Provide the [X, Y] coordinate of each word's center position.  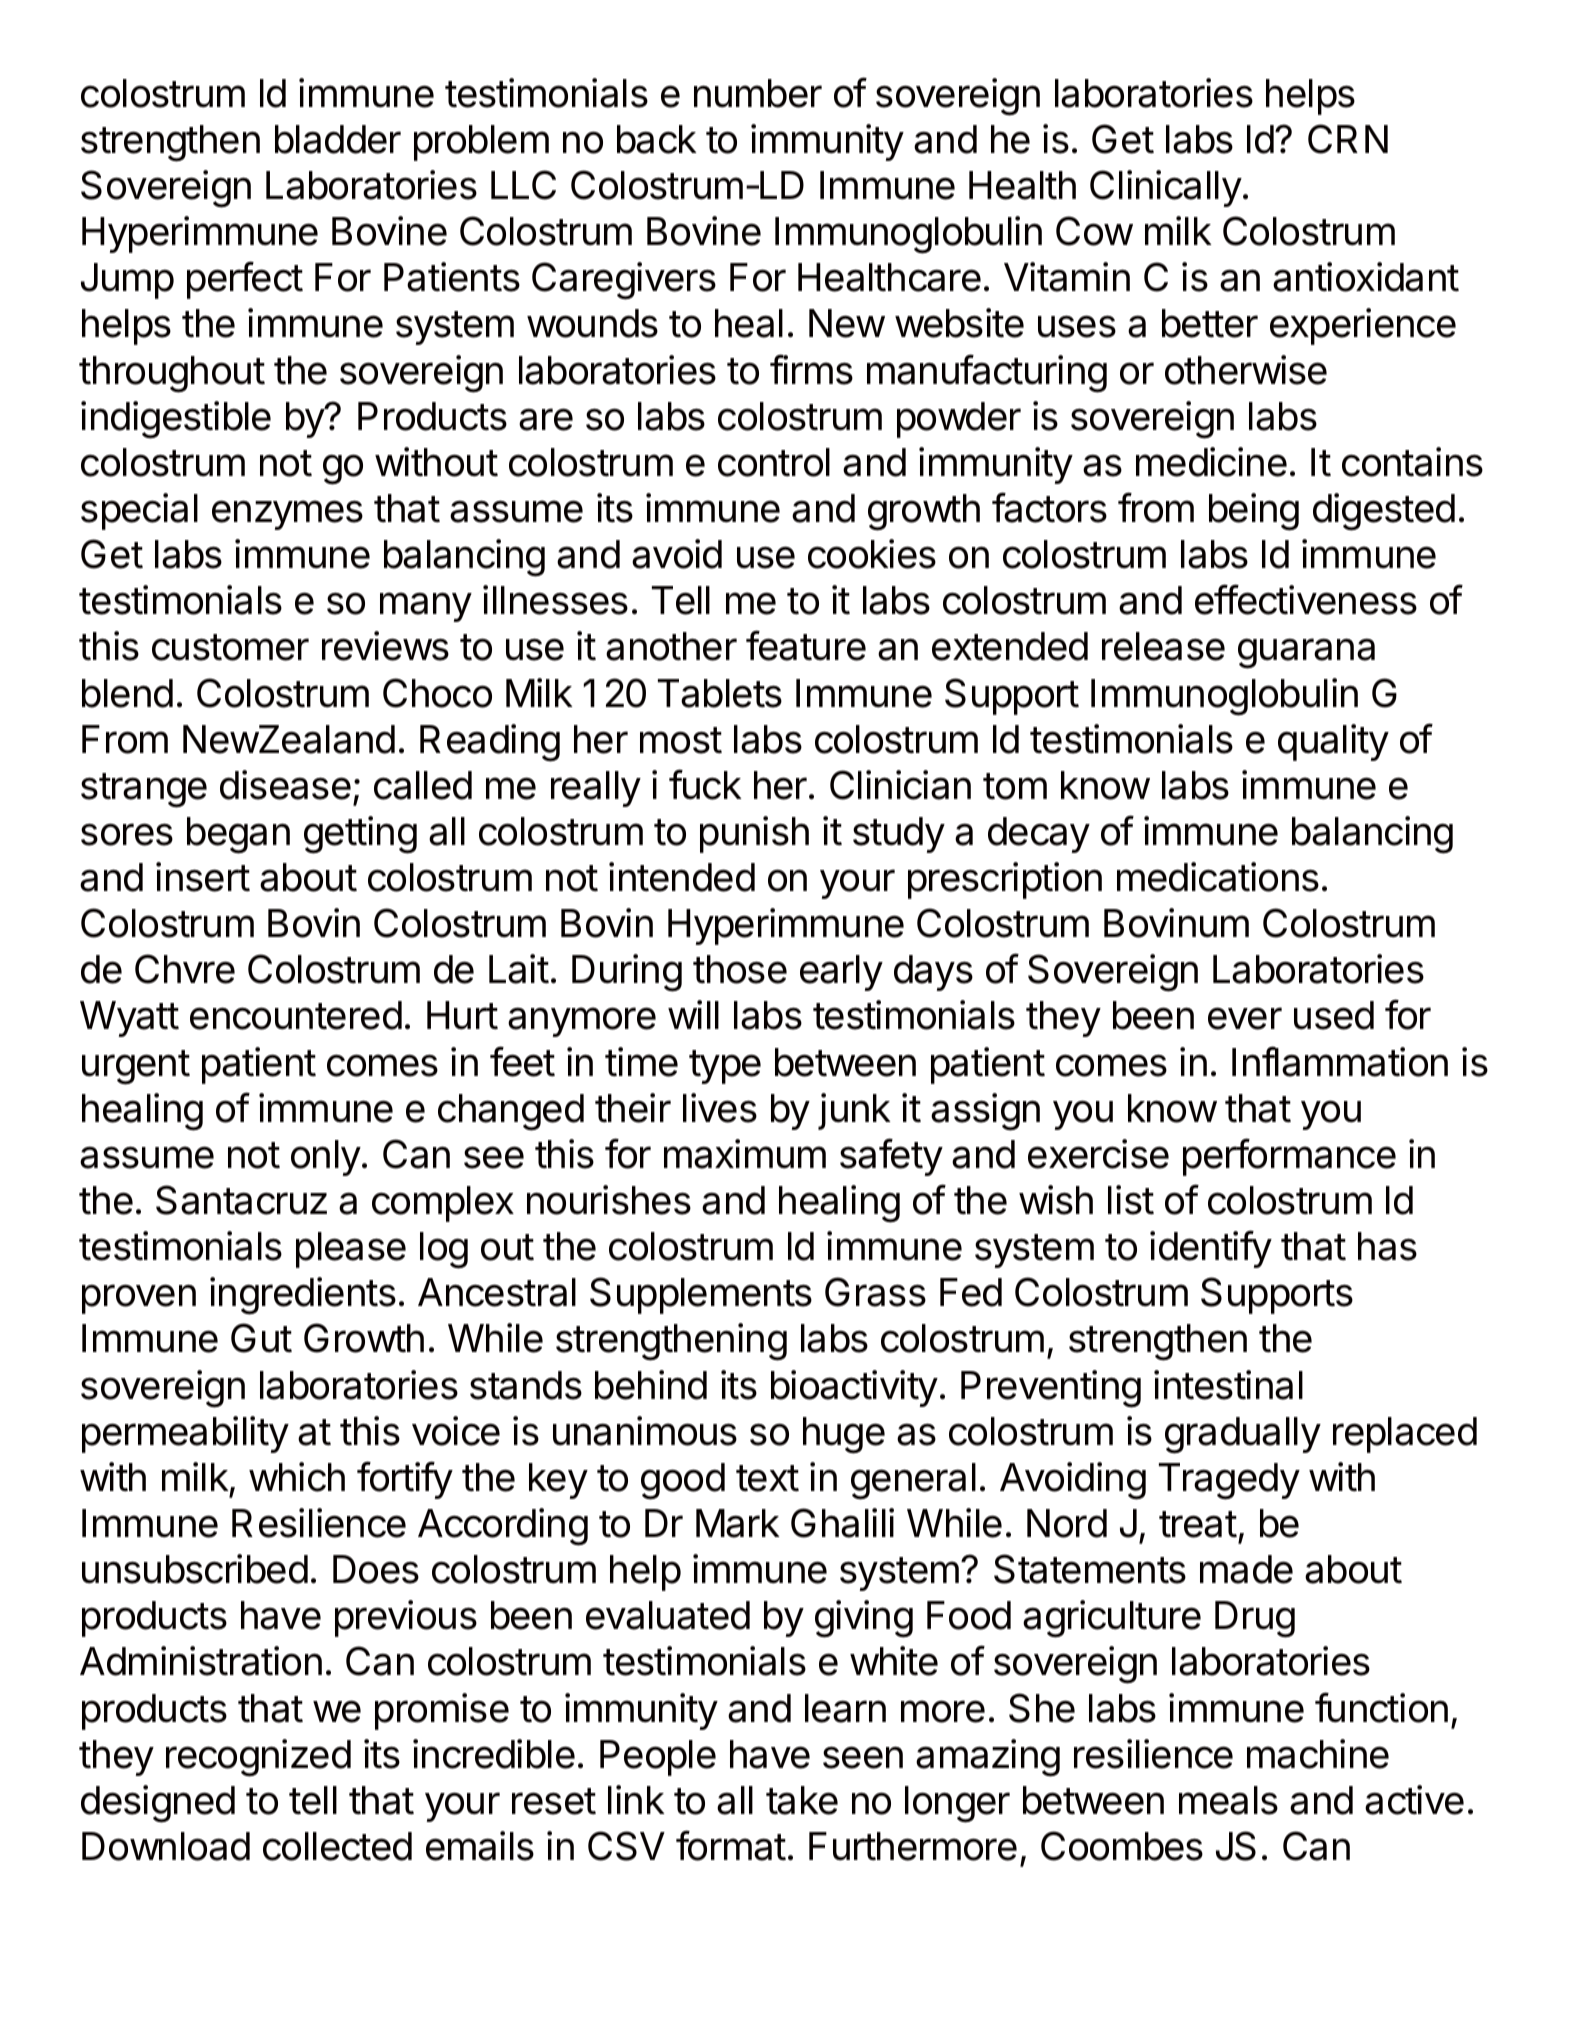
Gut [261, 1338]
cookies [872, 554]
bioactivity [854, 1388]
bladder [338, 139]
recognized [258, 1758]
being [1254, 512]
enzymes [287, 515]
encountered [296, 1015]
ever [1245, 1018]
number [758, 93]
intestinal [1228, 1385]
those [740, 969]
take [802, 1800]
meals [1228, 1800]
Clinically [1166, 188]
